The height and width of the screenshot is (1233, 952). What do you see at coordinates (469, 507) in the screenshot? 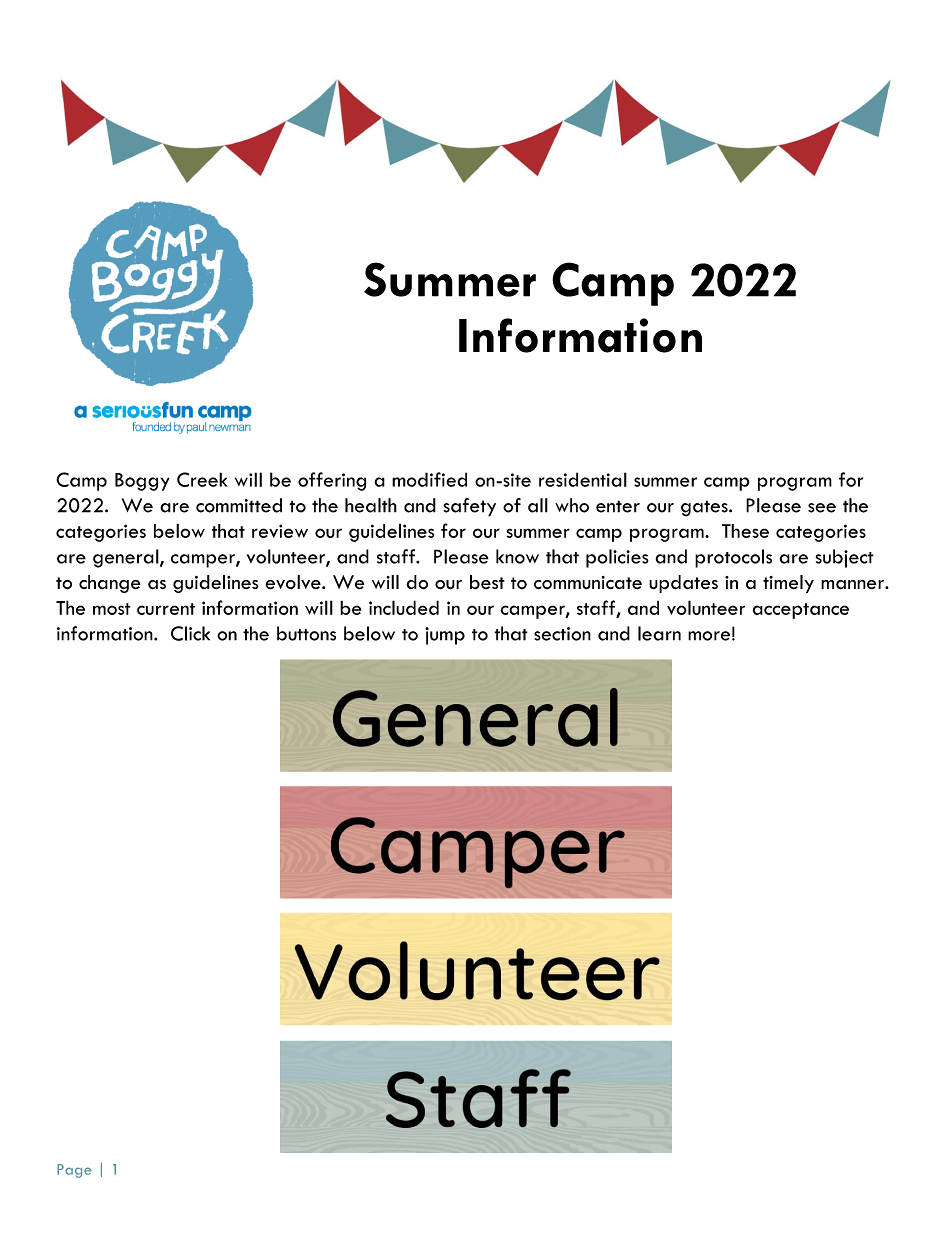
I see `safety` at bounding box center [469, 507].
